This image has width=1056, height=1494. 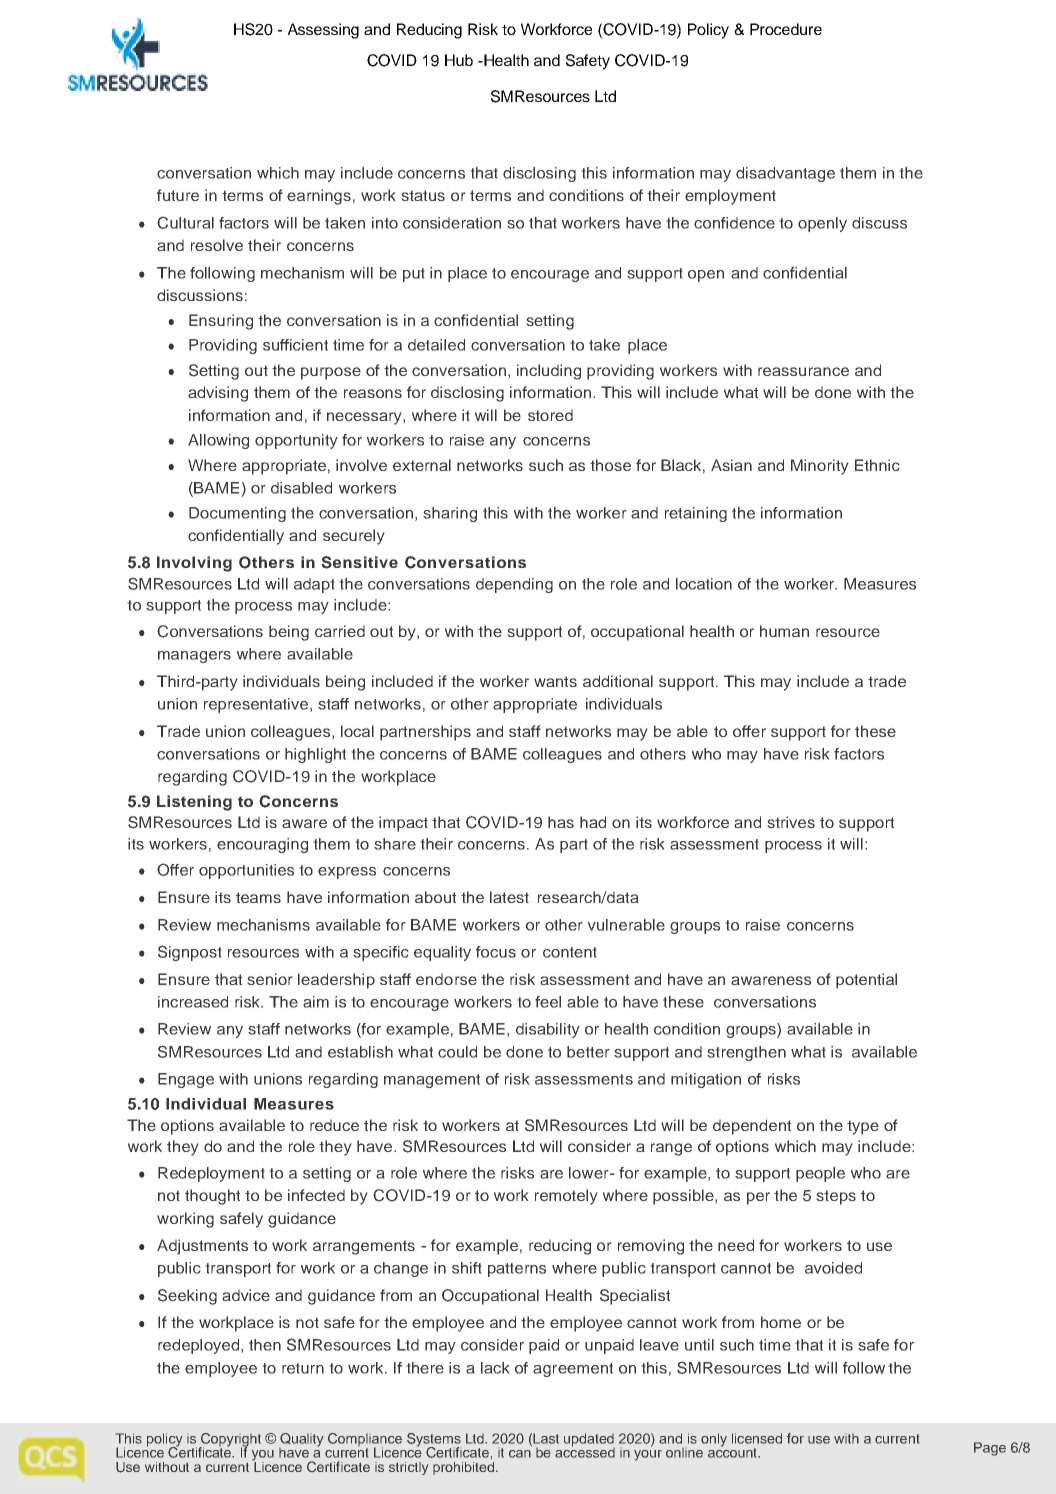 I want to click on updated, so click(x=589, y=1441).
